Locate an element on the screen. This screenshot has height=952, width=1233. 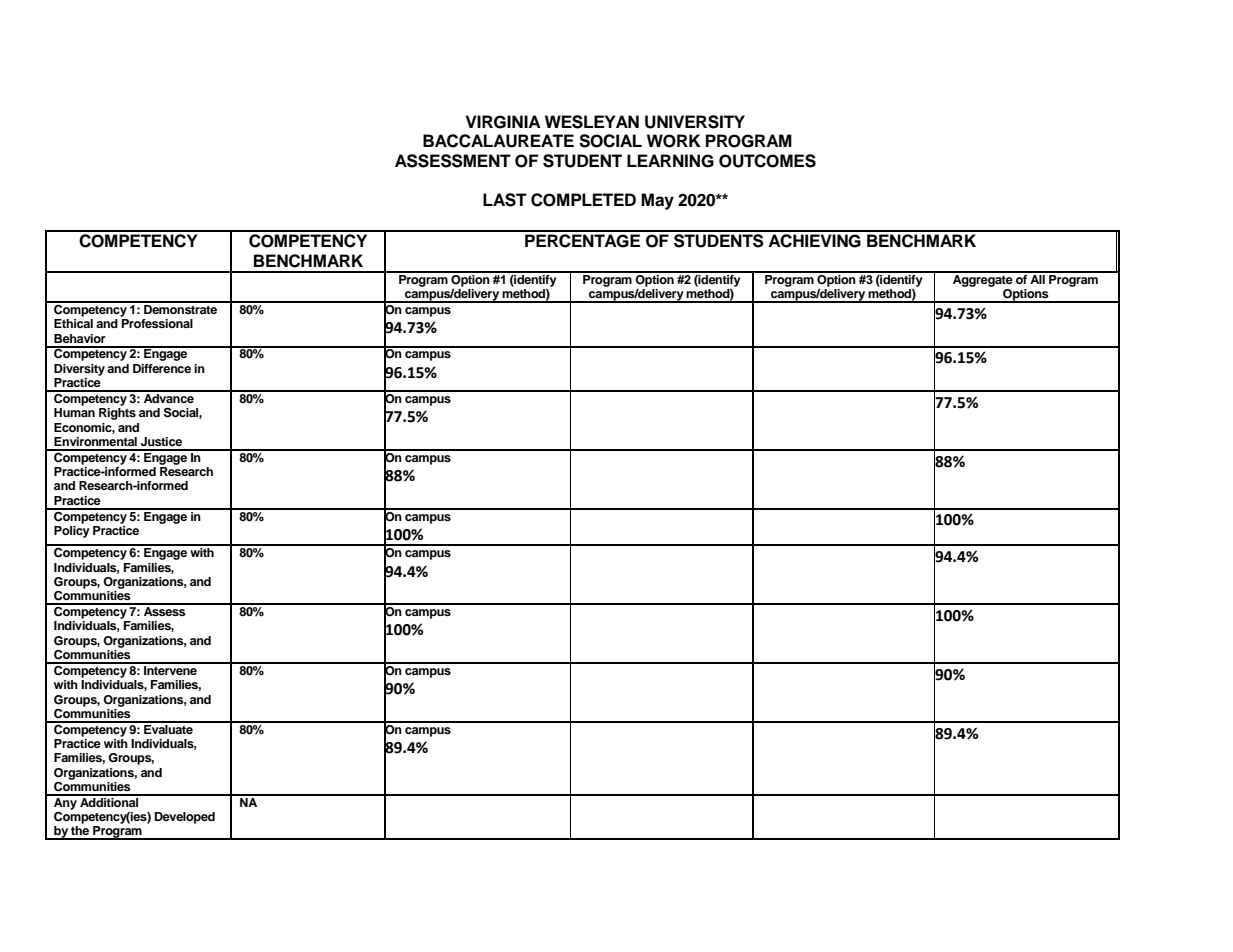
Additional is located at coordinates (109, 801).
